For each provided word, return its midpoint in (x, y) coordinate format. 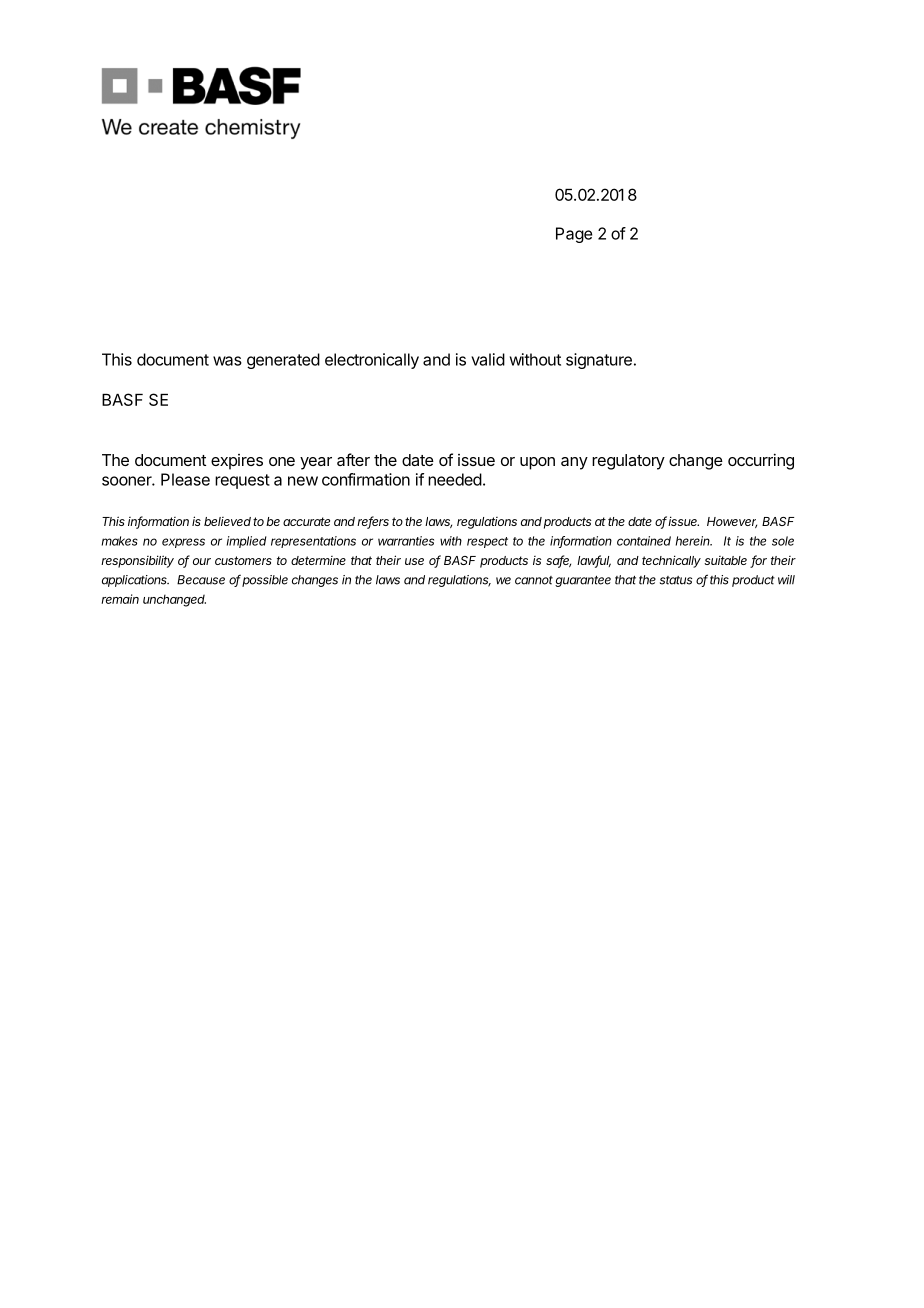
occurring (761, 461)
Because (201, 580)
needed (455, 479)
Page (574, 235)
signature (599, 361)
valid (488, 359)
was (227, 361)
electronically (372, 361)
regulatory (628, 462)
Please (185, 479)
